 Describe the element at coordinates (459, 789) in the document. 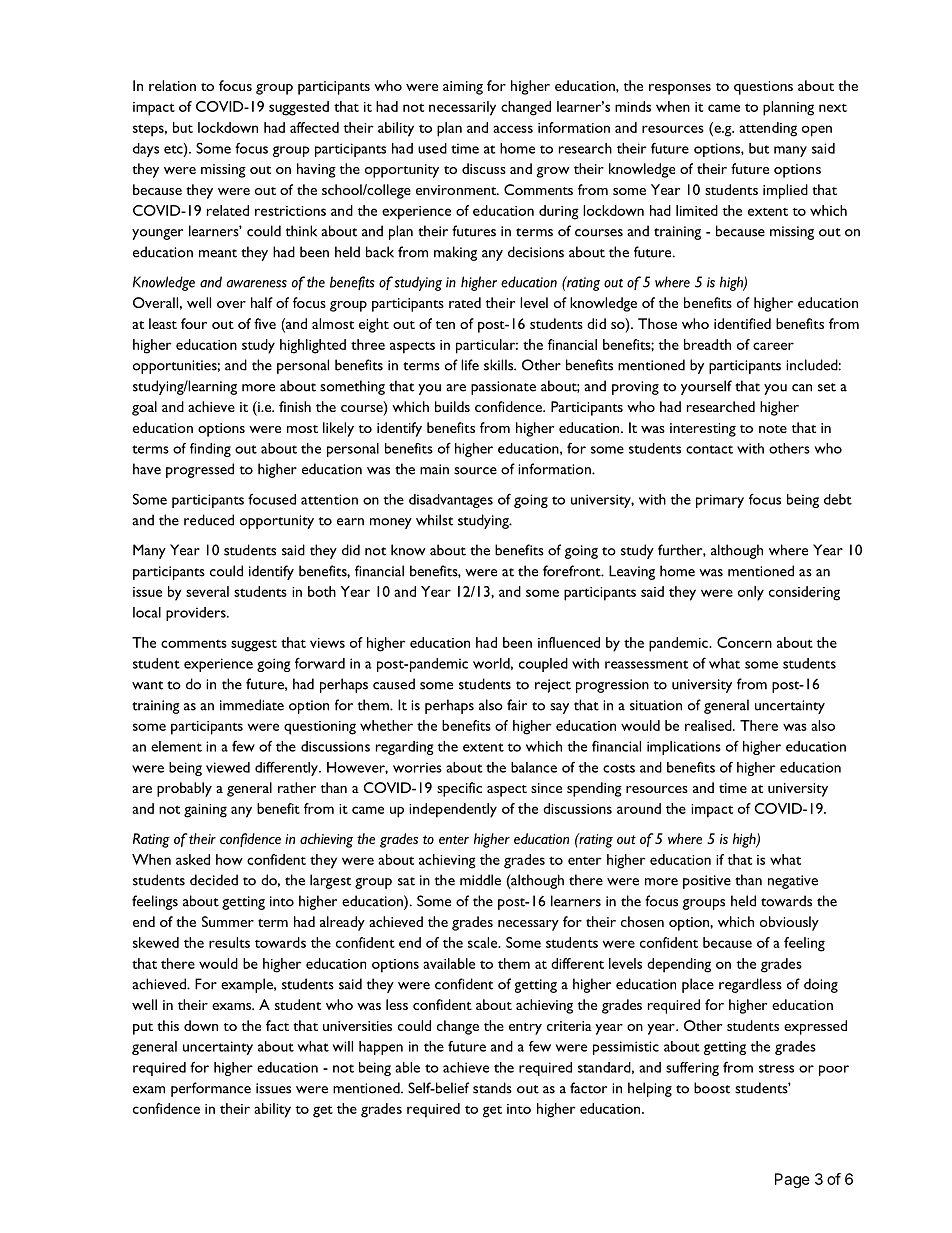

I see `specific` at that location.
